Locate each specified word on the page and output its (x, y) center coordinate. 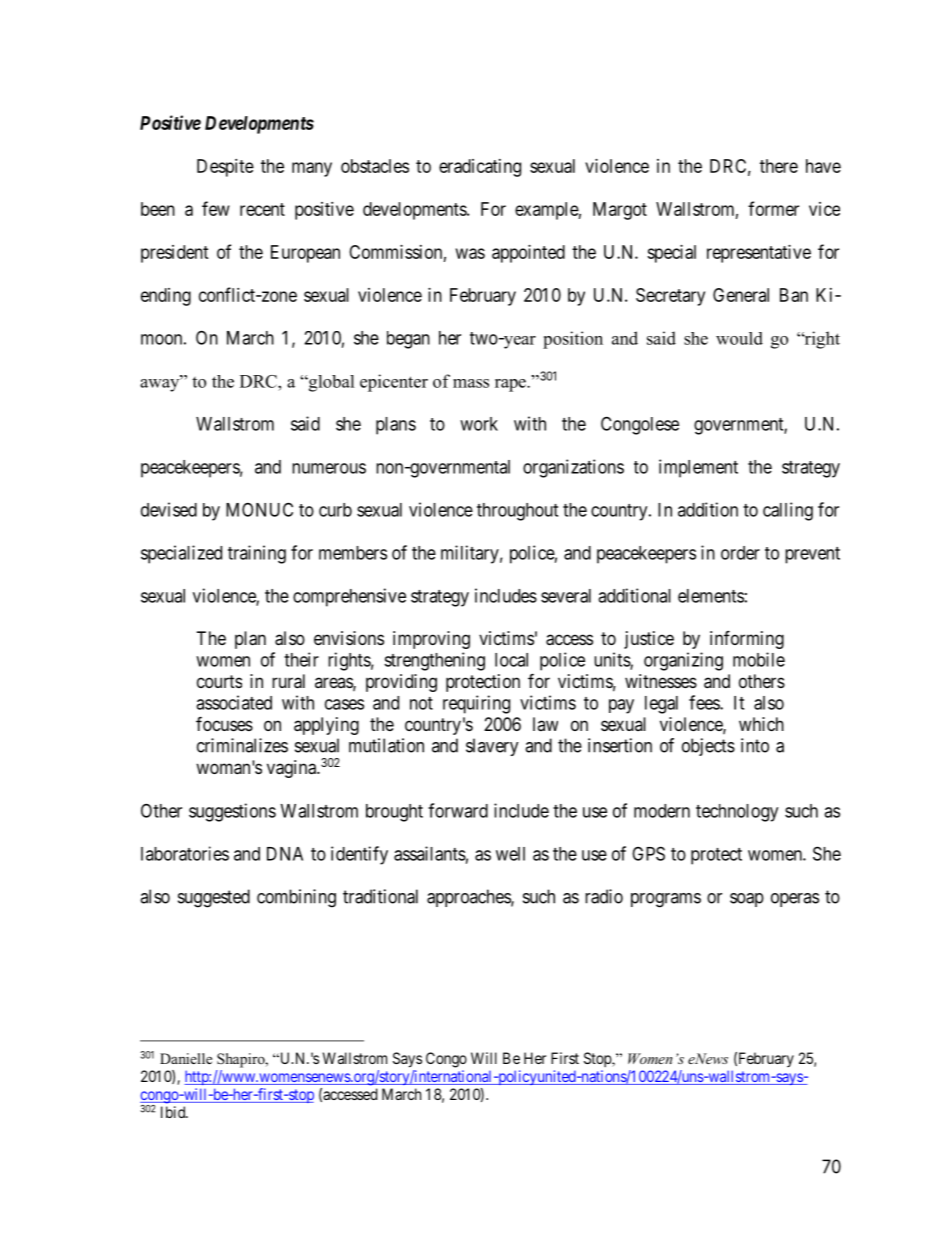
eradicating (480, 168)
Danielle (186, 1058)
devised (169, 509)
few (216, 208)
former (773, 208)
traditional (380, 896)
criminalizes (242, 745)
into (755, 745)
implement (698, 468)
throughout (517, 512)
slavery (492, 747)
